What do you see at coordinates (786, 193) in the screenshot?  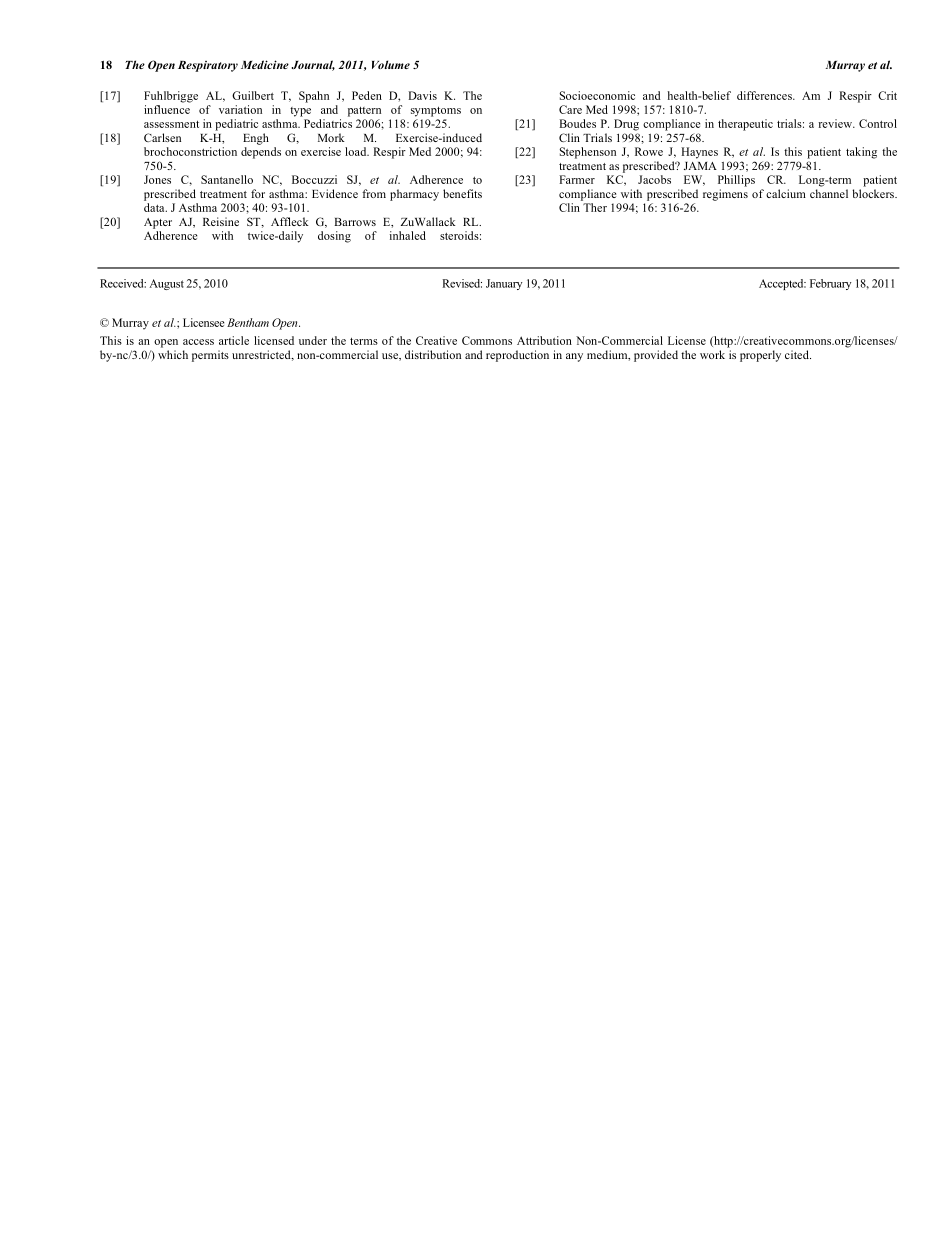 I see `calcium` at bounding box center [786, 193].
